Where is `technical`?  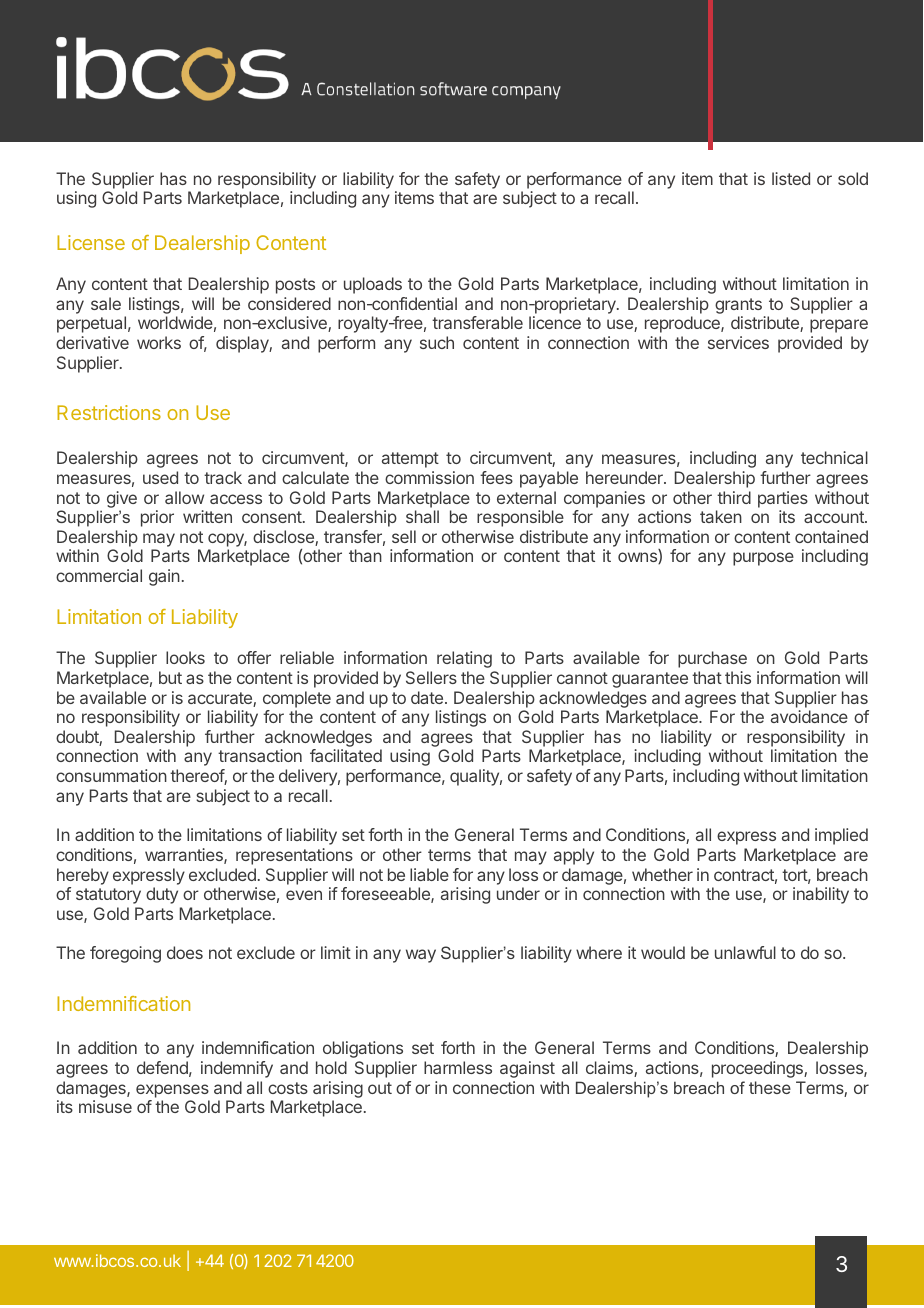
technical is located at coordinates (834, 457).
